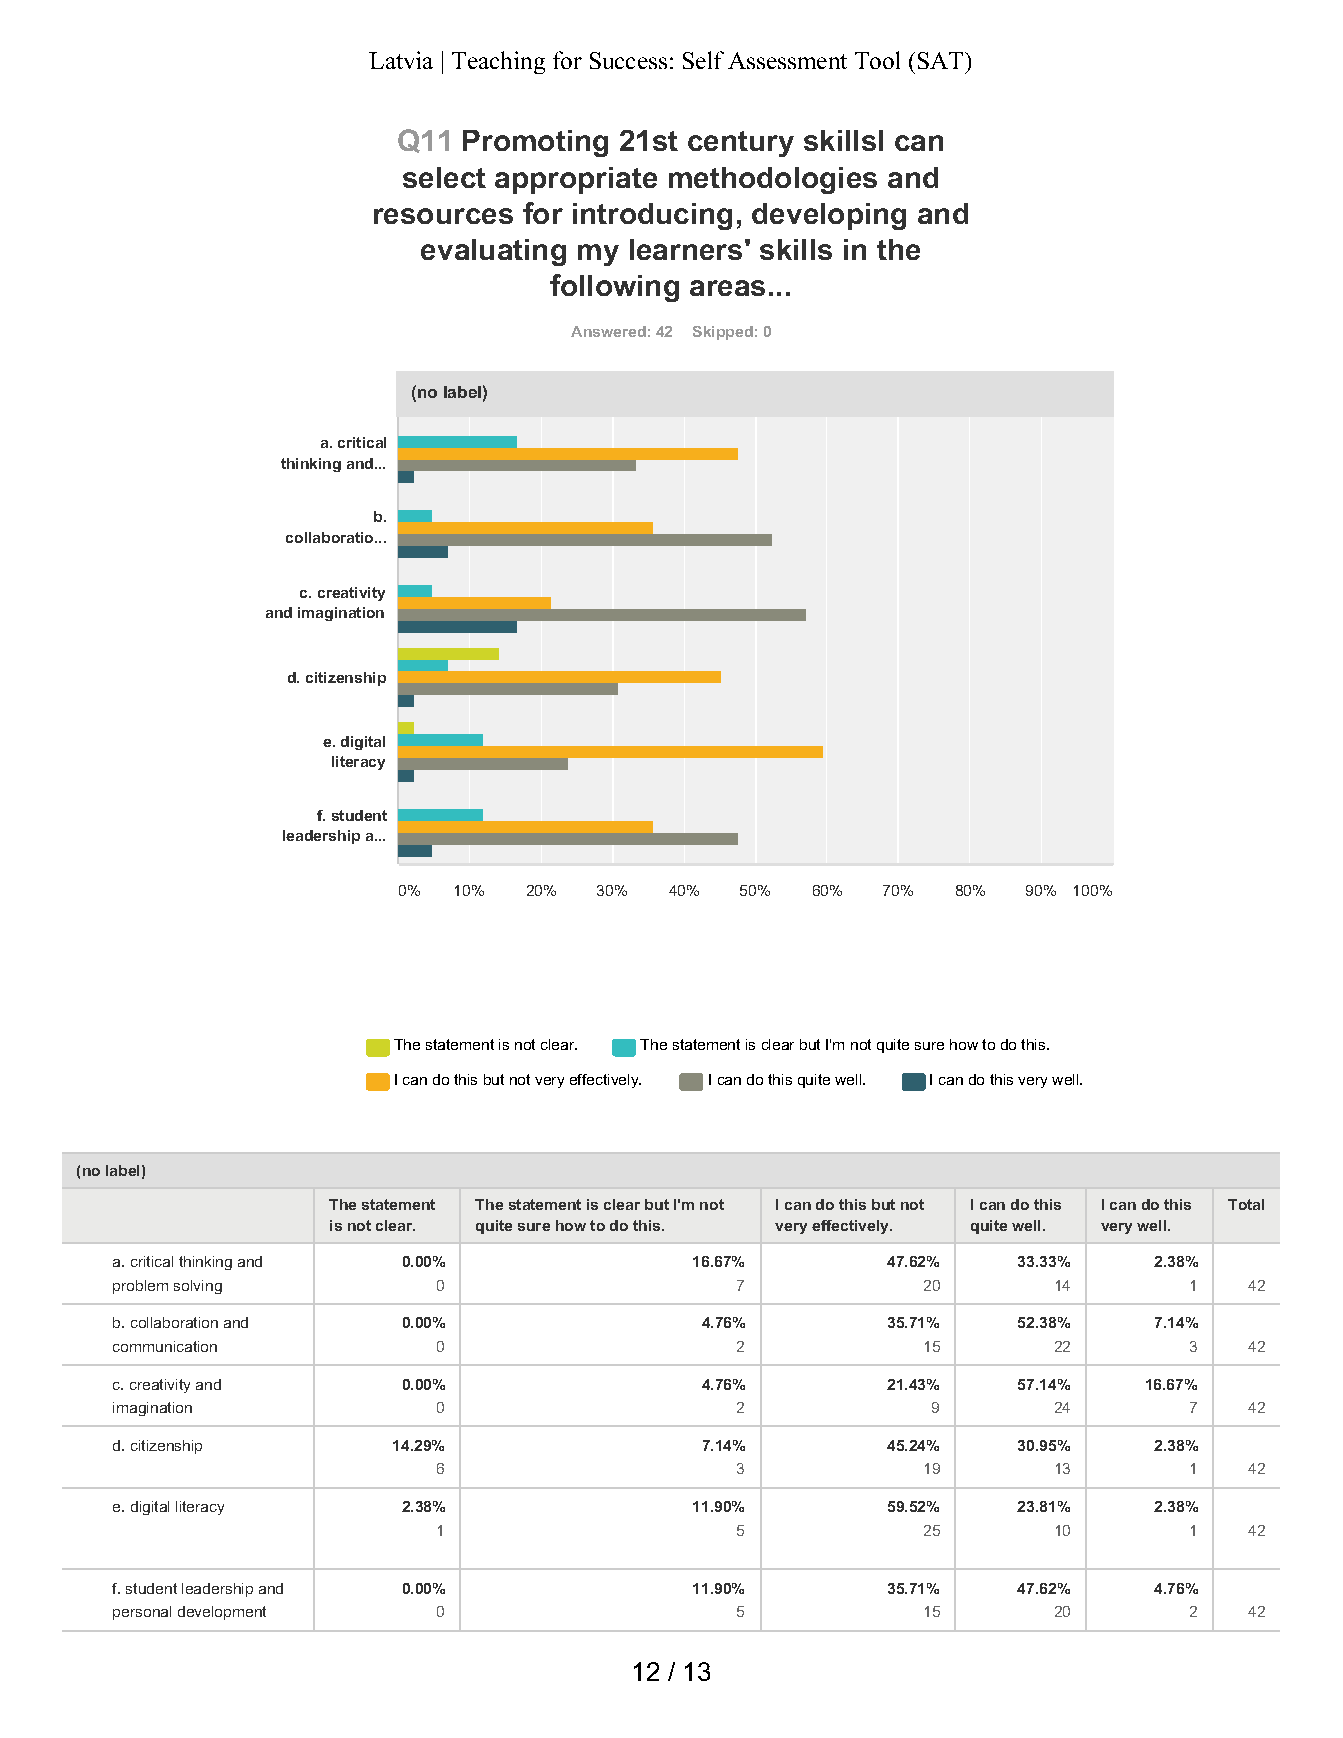  I want to click on Self, so click(703, 60).
